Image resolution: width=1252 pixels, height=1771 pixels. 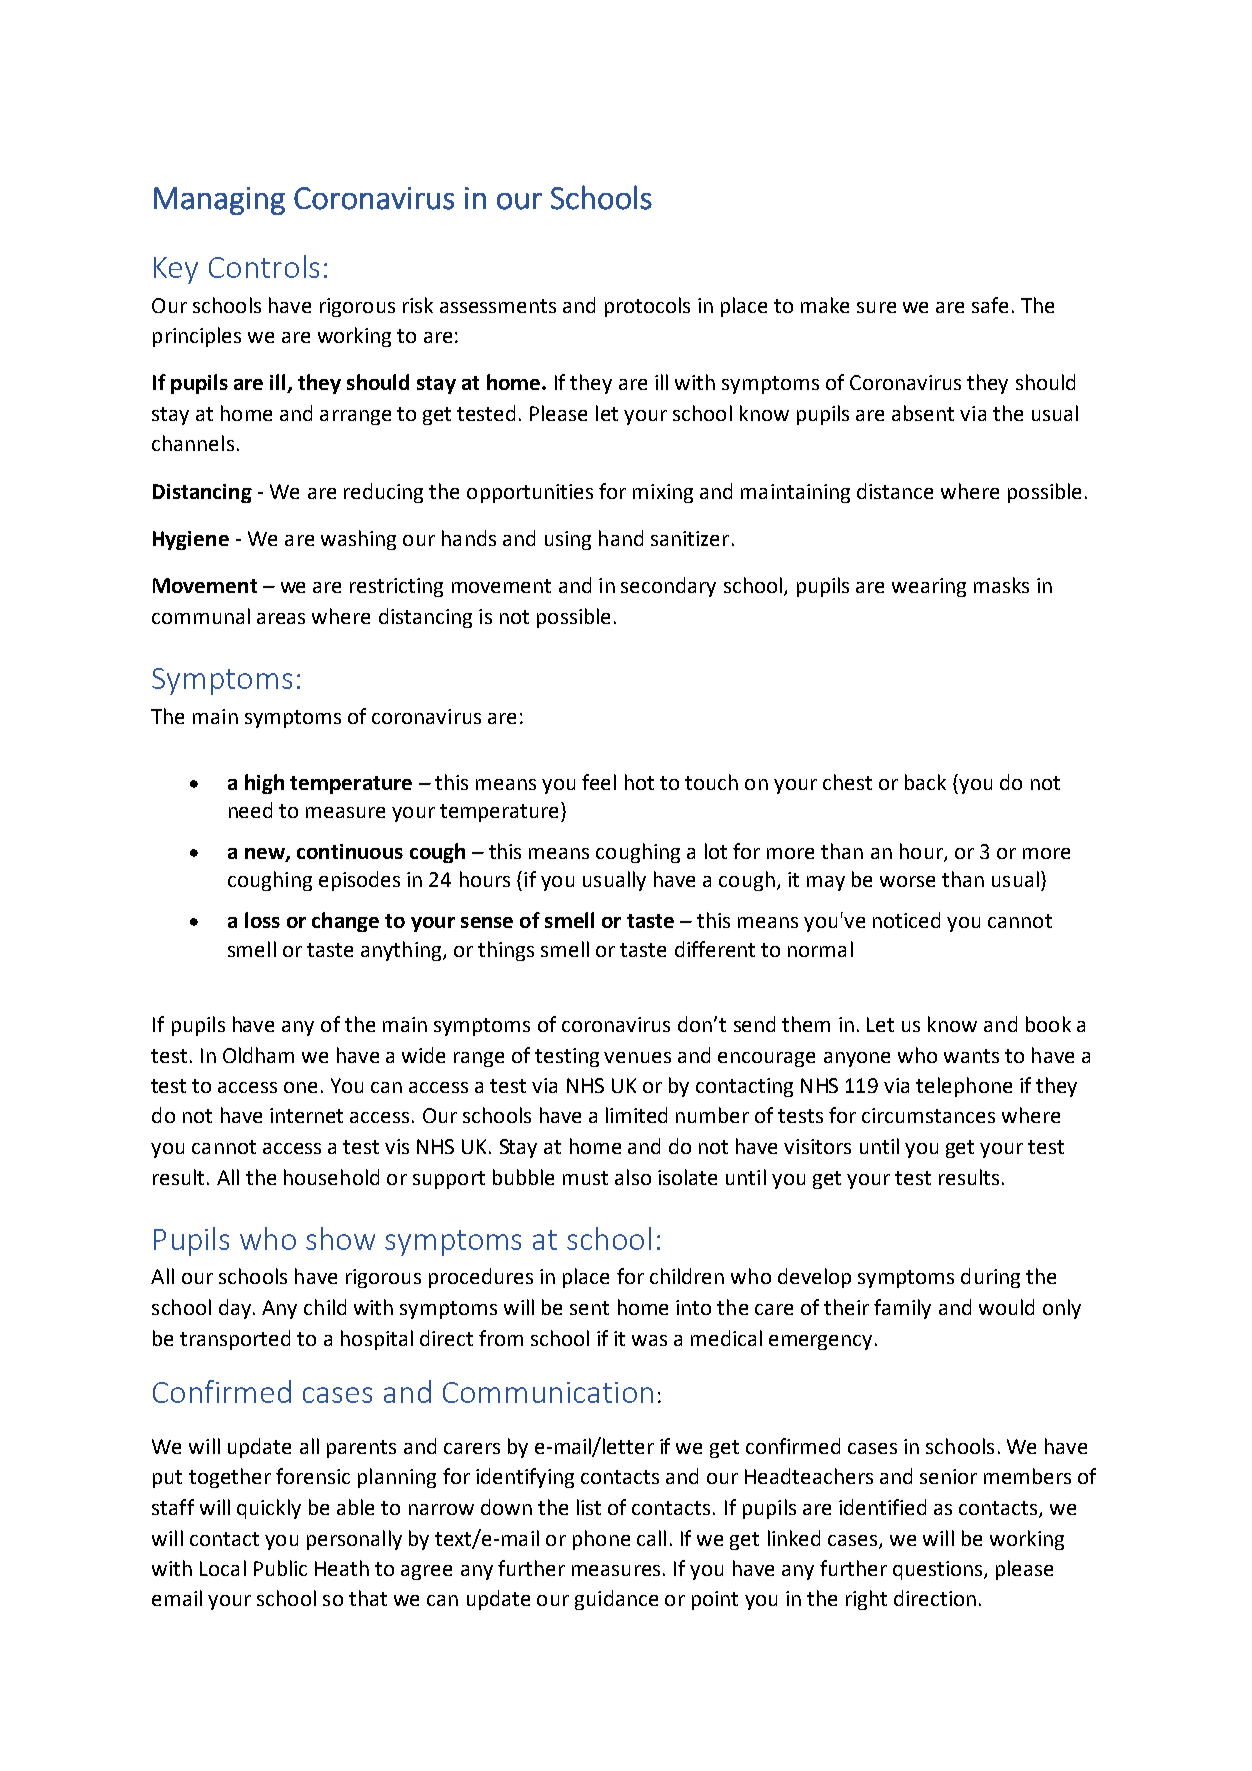 What do you see at coordinates (990, 305) in the screenshot?
I see `safe` at bounding box center [990, 305].
